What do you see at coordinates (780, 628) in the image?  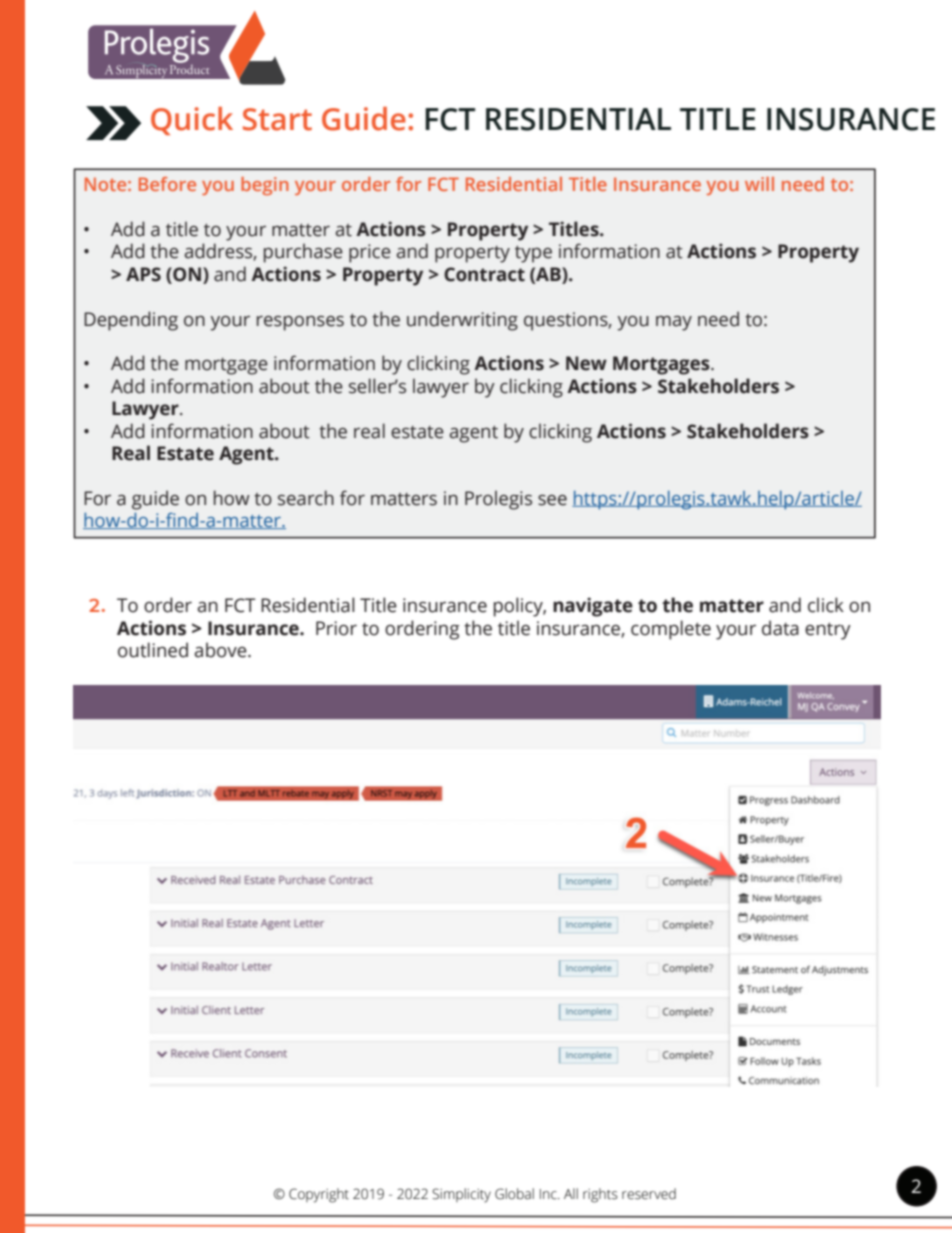 I see `data` at bounding box center [780, 628].
